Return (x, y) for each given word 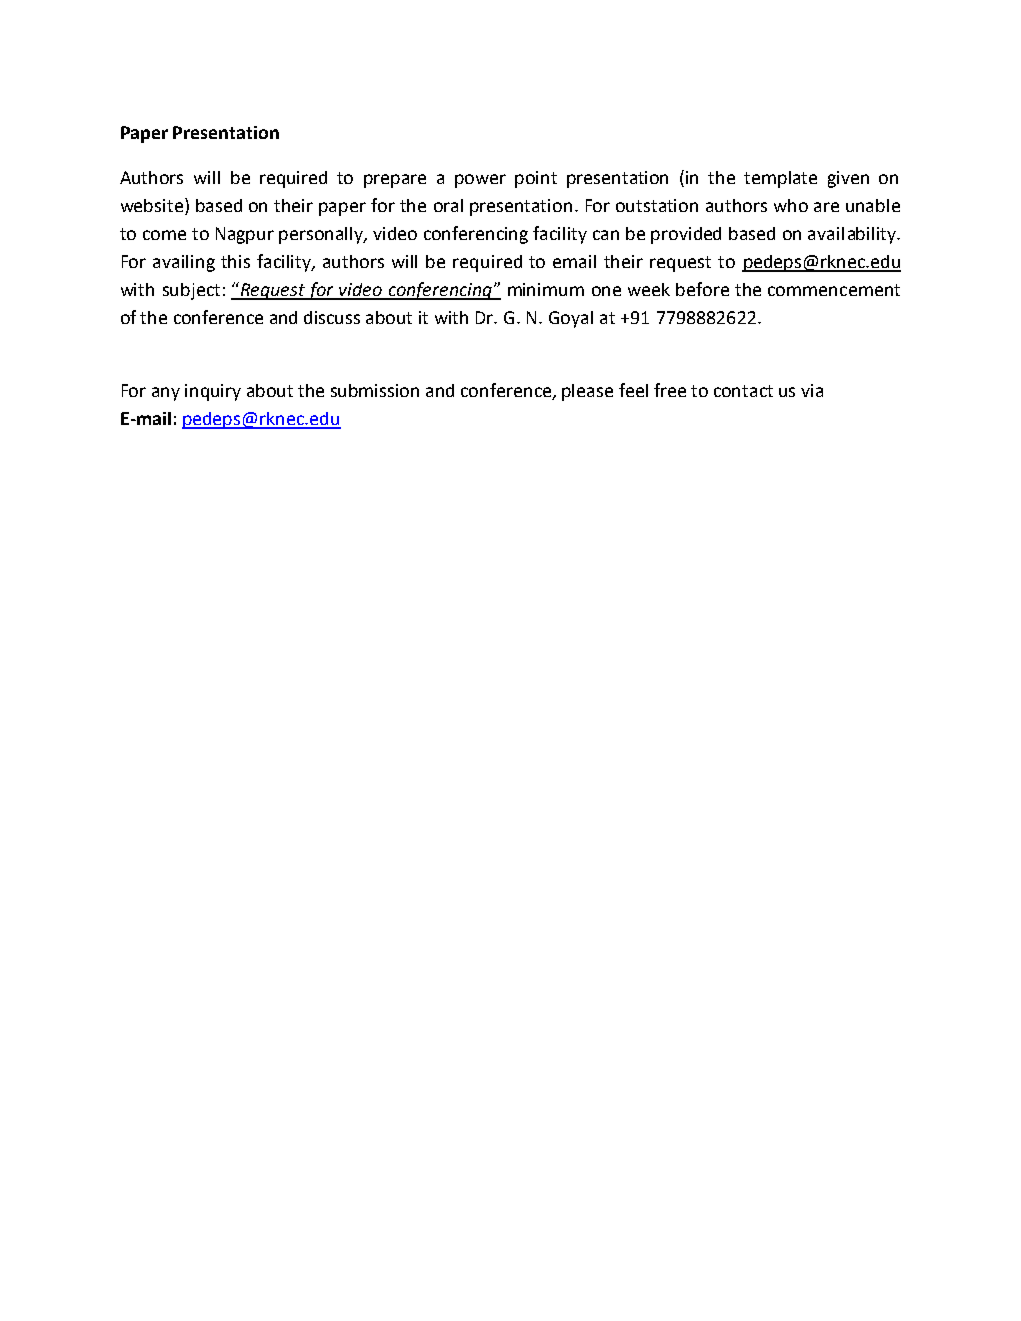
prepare (395, 181)
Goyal (571, 319)
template (780, 179)
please (587, 392)
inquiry (213, 392)
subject (191, 291)
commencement (834, 290)
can (606, 235)
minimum (546, 289)
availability (853, 235)
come (164, 235)
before (702, 289)
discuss (332, 317)
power (480, 181)
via (812, 390)
